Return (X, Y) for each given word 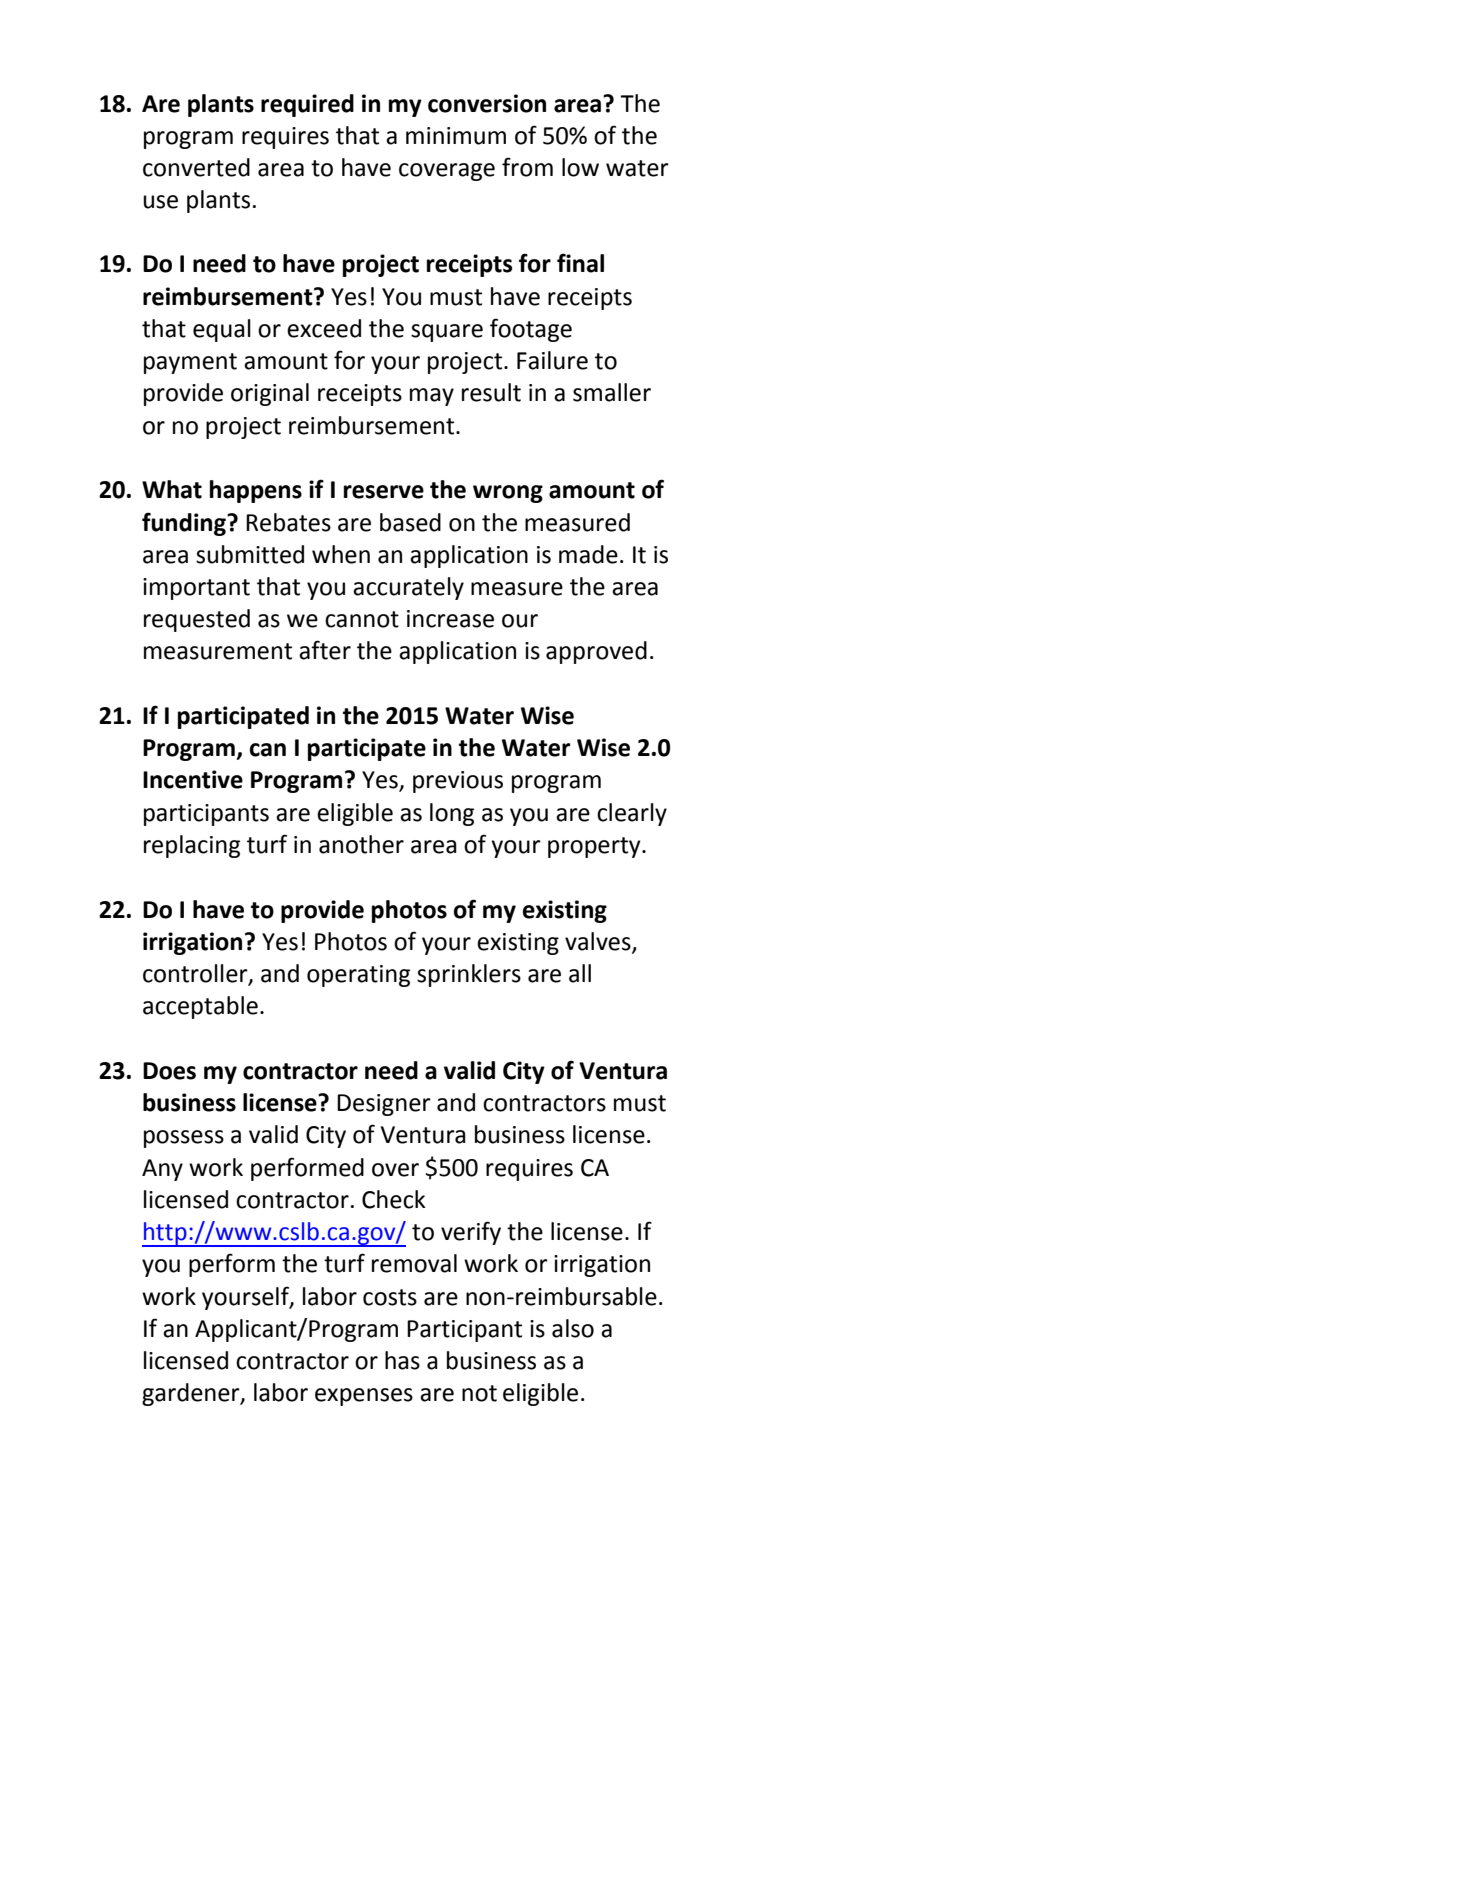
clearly (632, 814)
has (402, 1360)
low (580, 167)
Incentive (193, 779)
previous (458, 782)
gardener (192, 1394)
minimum (456, 136)
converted (196, 167)
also (573, 1328)
